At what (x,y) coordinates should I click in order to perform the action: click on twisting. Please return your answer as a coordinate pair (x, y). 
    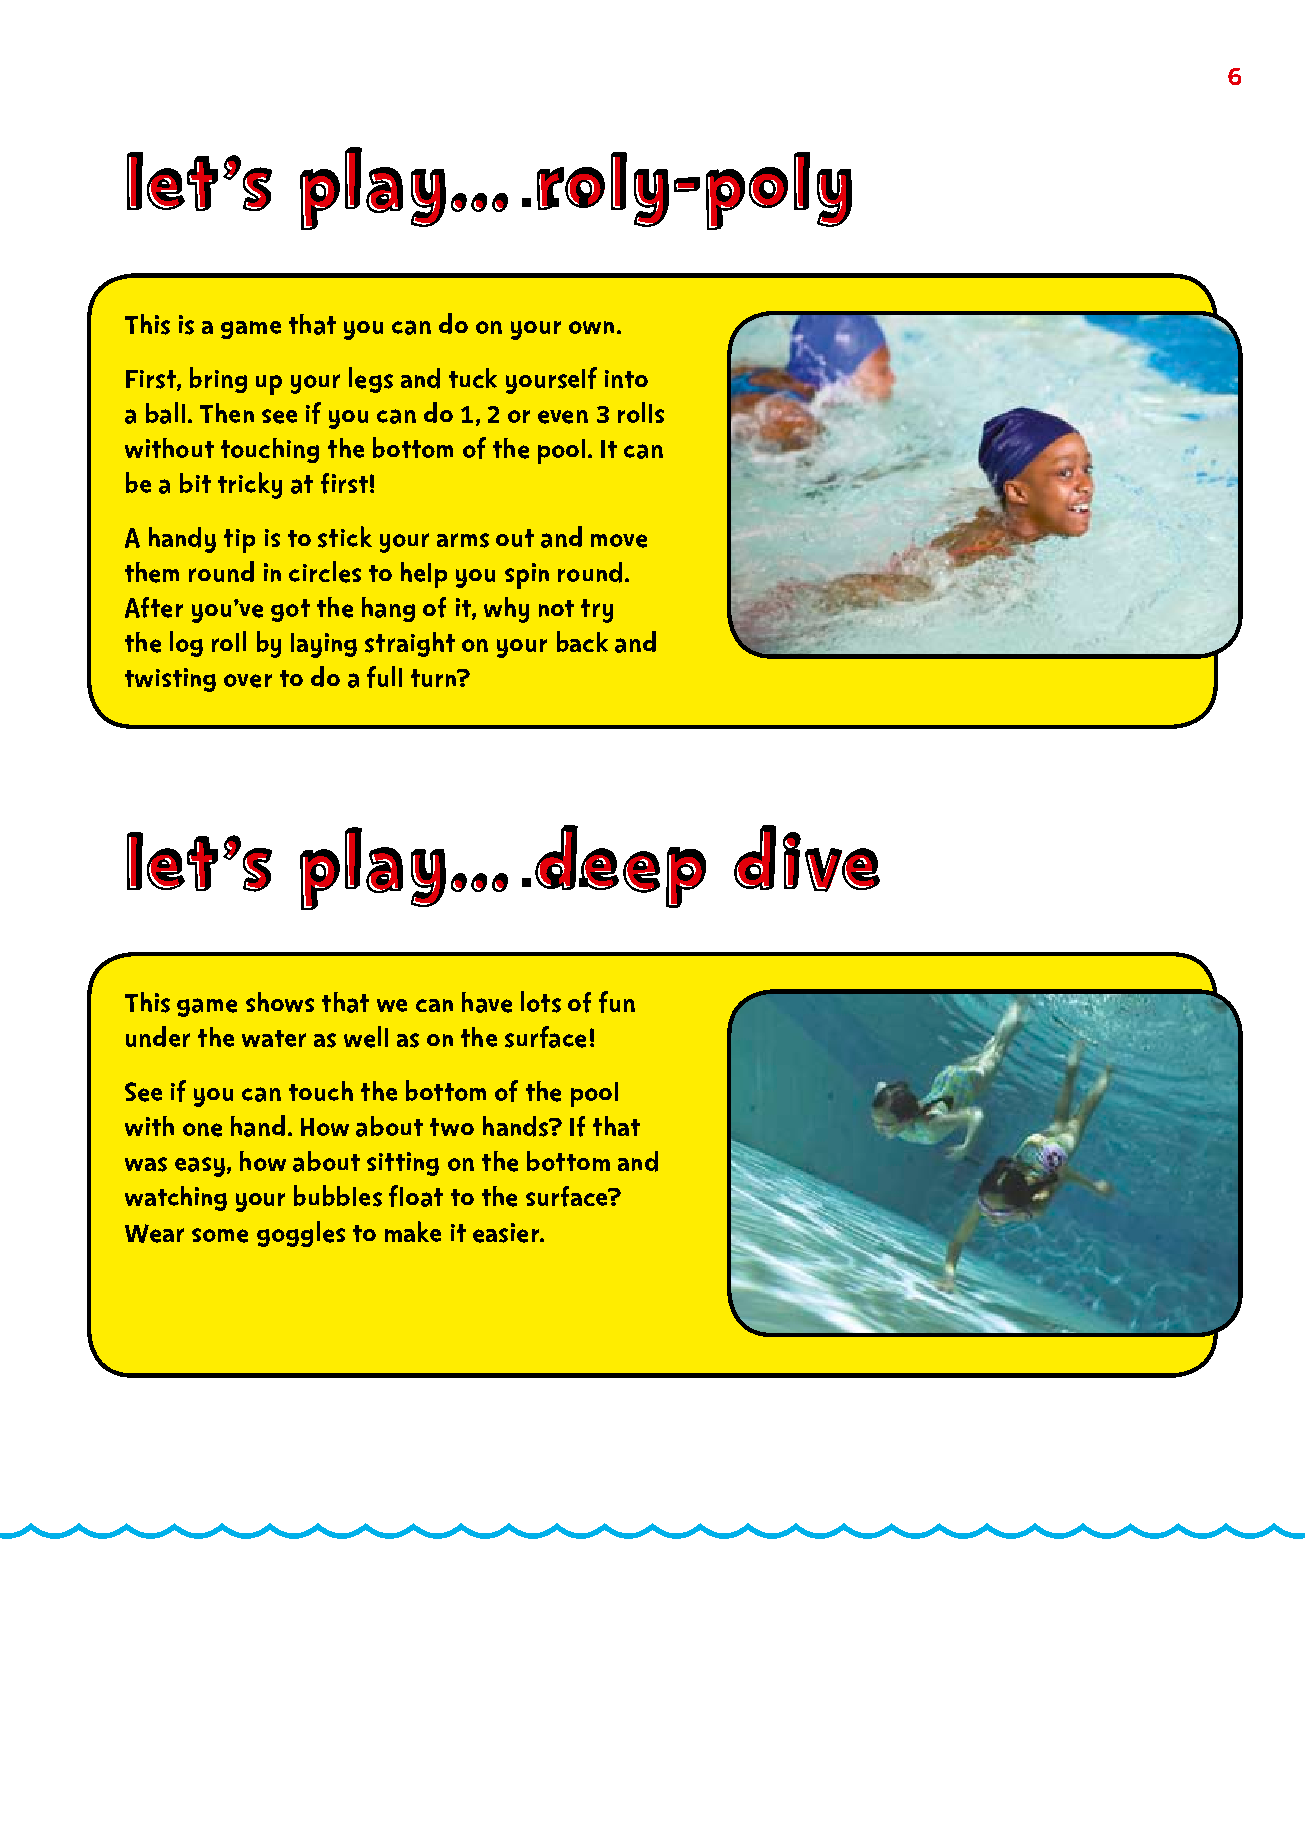
    Looking at the image, I should click on (170, 680).
